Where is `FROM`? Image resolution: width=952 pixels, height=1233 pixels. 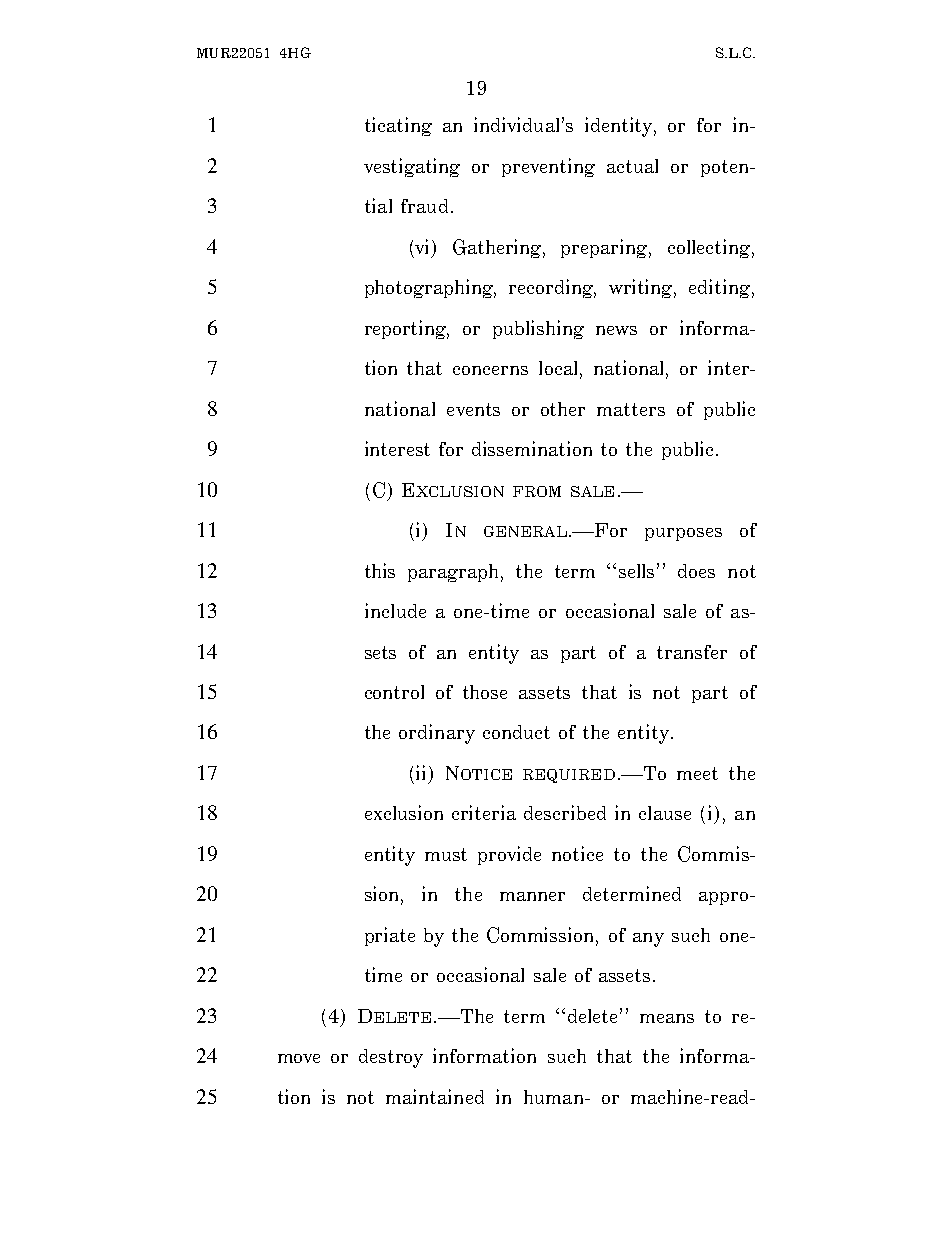 FROM is located at coordinates (537, 491).
